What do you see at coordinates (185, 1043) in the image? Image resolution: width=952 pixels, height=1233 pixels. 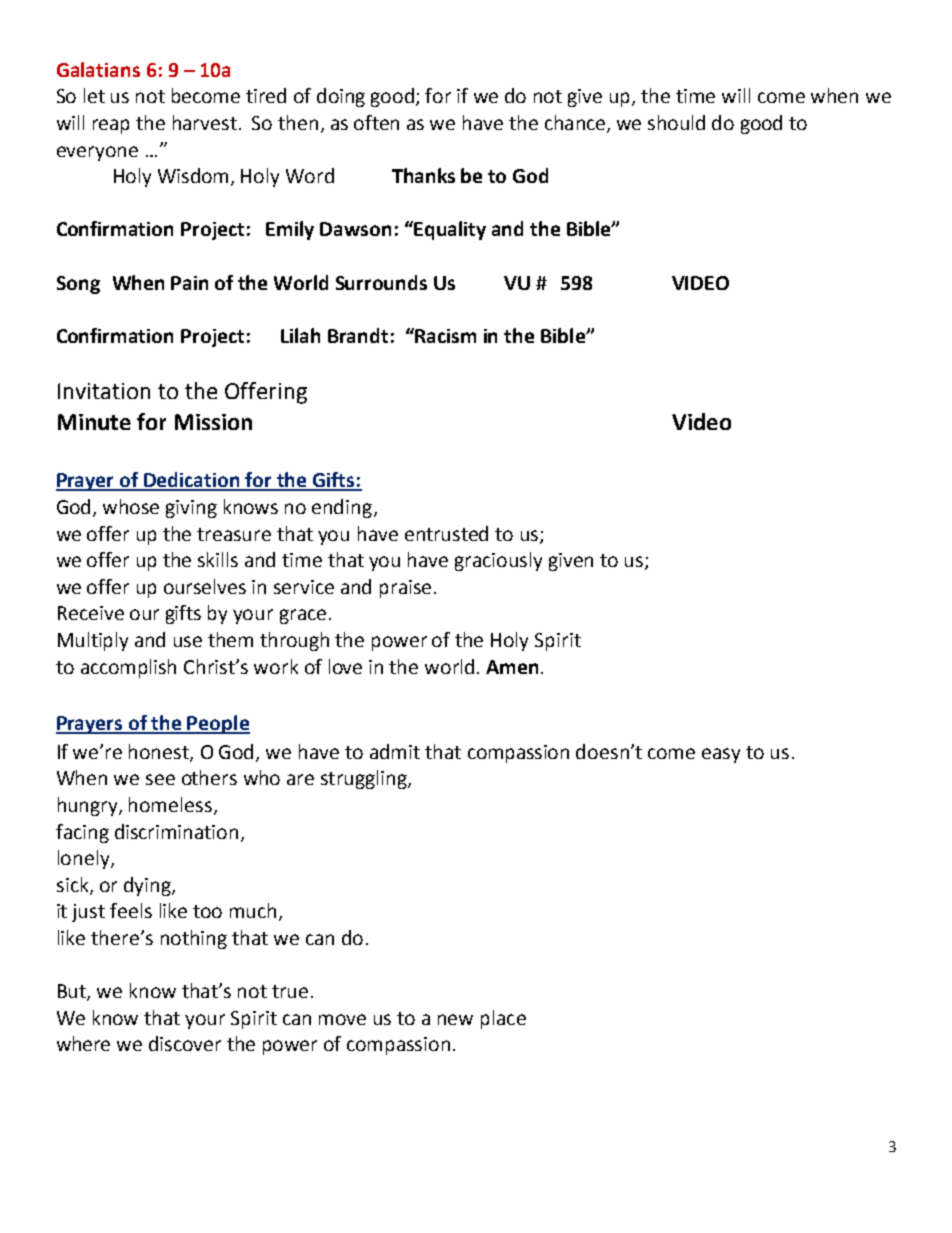 I see `discover` at bounding box center [185, 1043].
